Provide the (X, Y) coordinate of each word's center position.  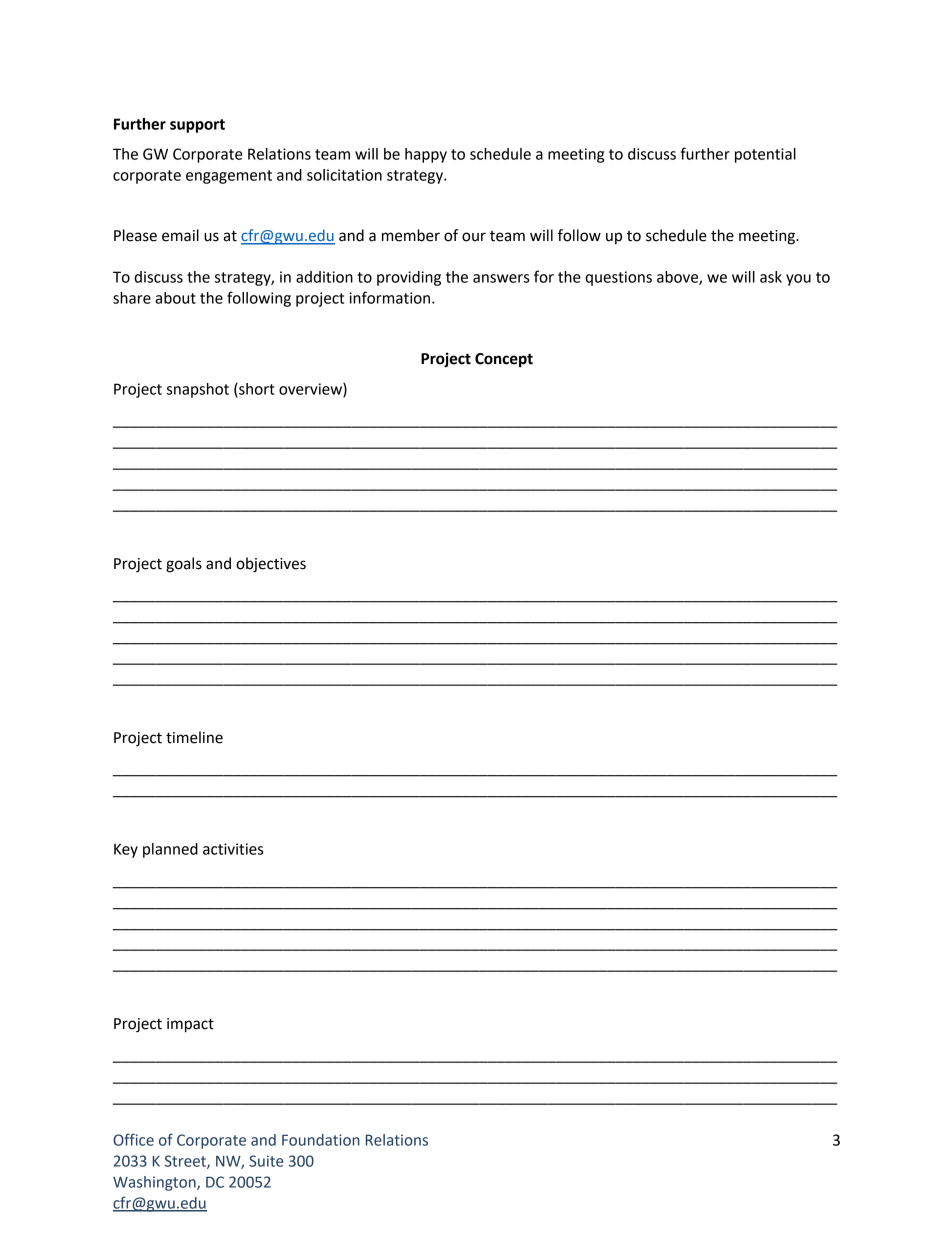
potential (765, 155)
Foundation (321, 1140)
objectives (271, 565)
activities (233, 849)
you (798, 280)
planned (170, 850)
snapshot (198, 390)
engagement (229, 177)
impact (190, 1025)
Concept (504, 360)
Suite (266, 1161)
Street (186, 1162)
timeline (194, 737)
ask (771, 277)
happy (426, 155)
